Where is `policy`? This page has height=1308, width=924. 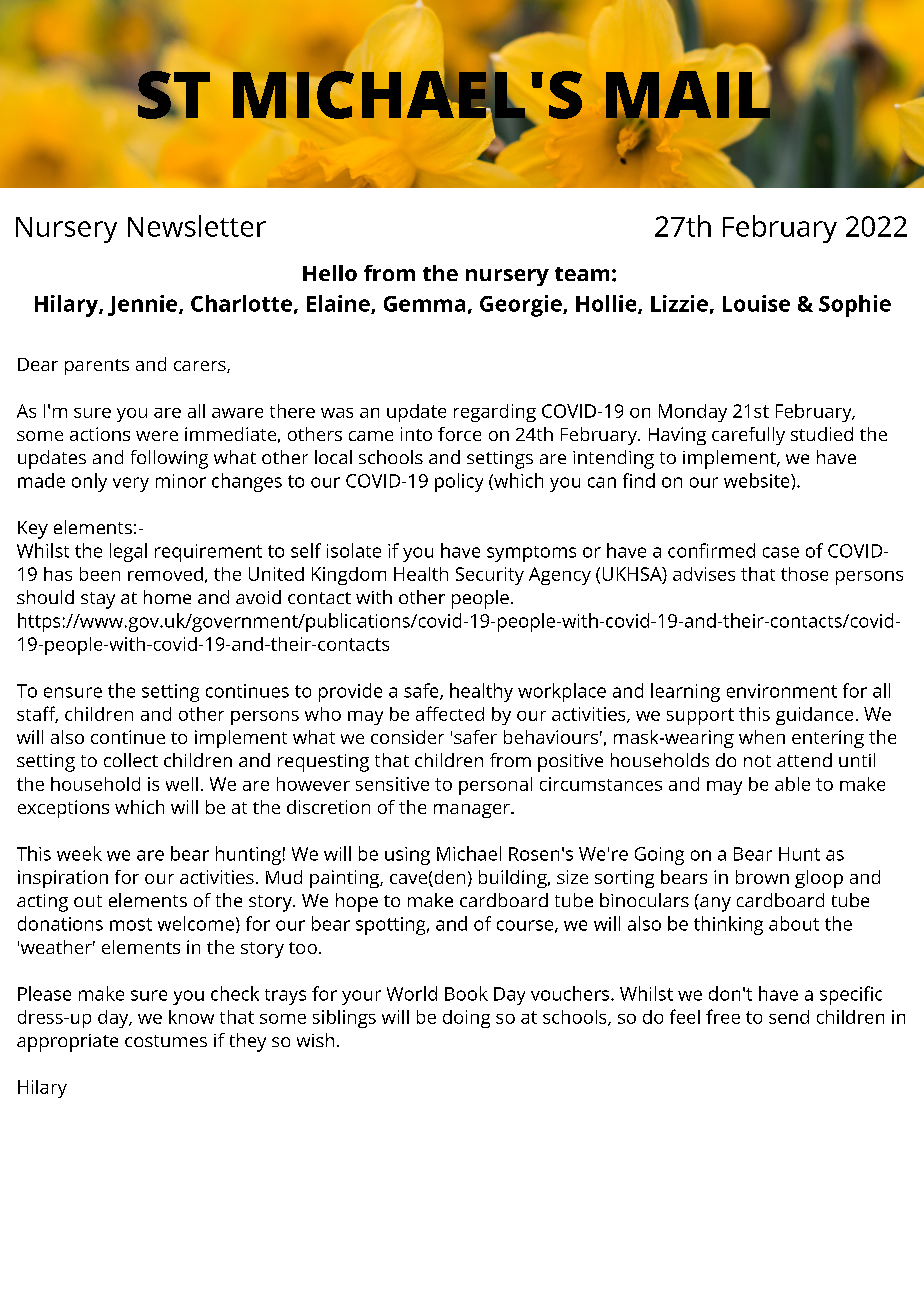
policy is located at coordinates (459, 482).
